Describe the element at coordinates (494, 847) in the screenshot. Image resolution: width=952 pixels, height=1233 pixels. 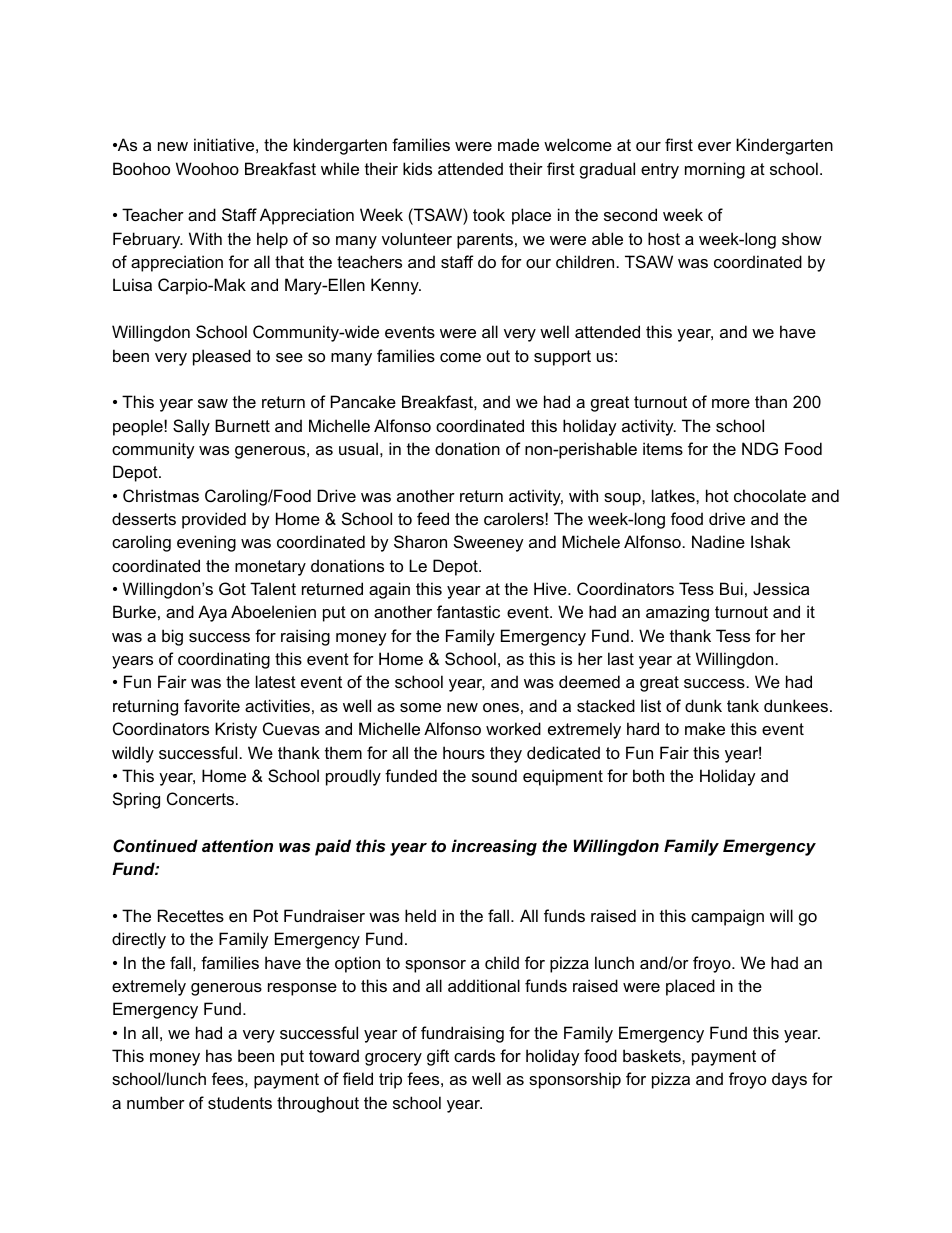
I see `increasing` at that location.
